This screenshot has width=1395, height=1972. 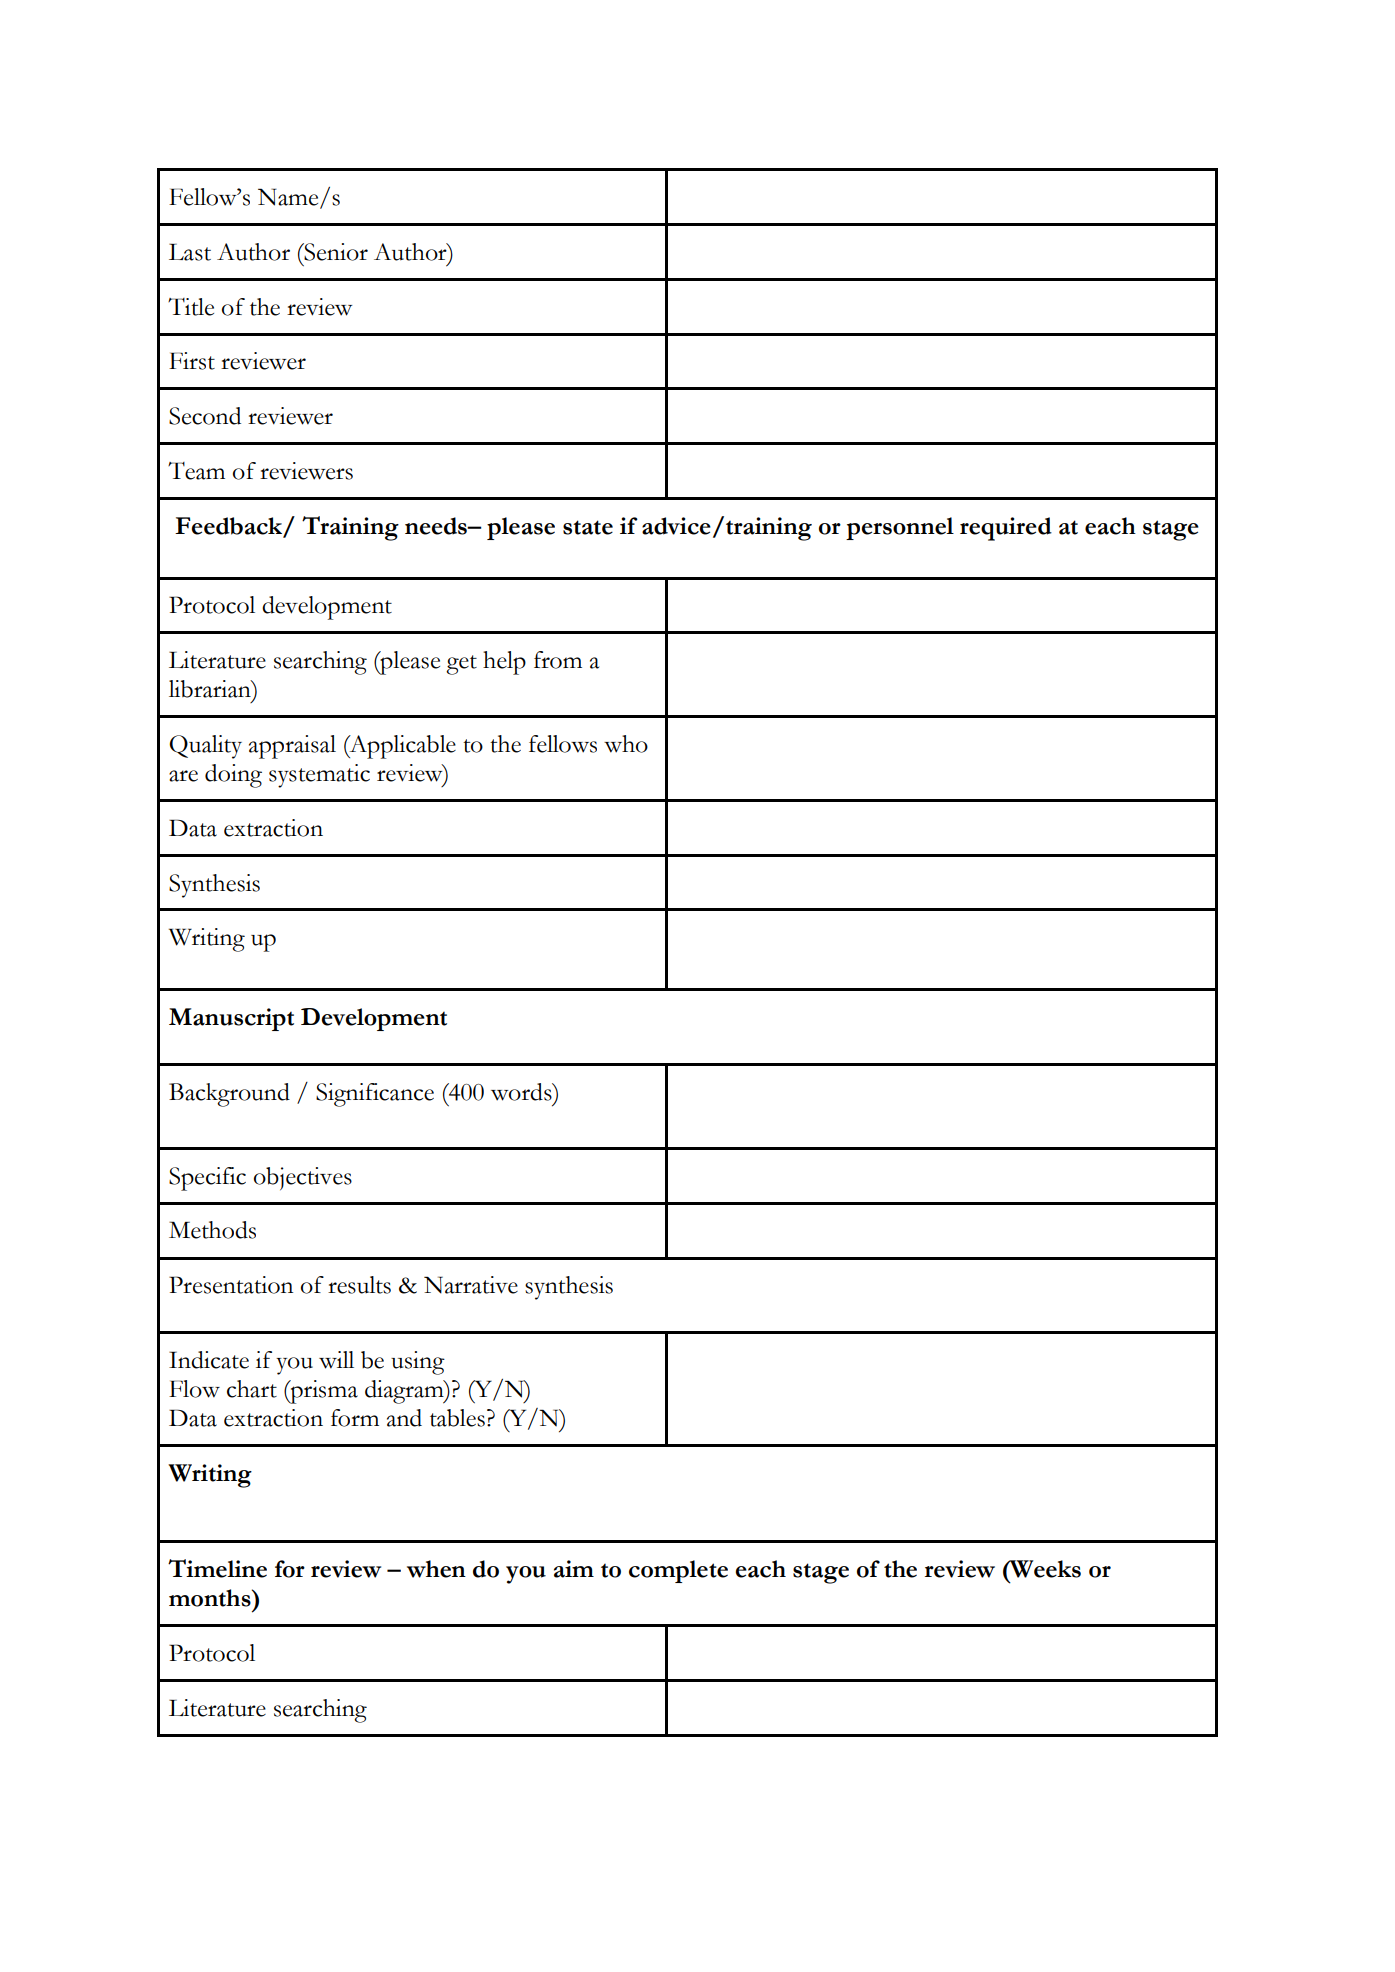 What do you see at coordinates (522, 1092) in the screenshot?
I see `words` at bounding box center [522, 1092].
